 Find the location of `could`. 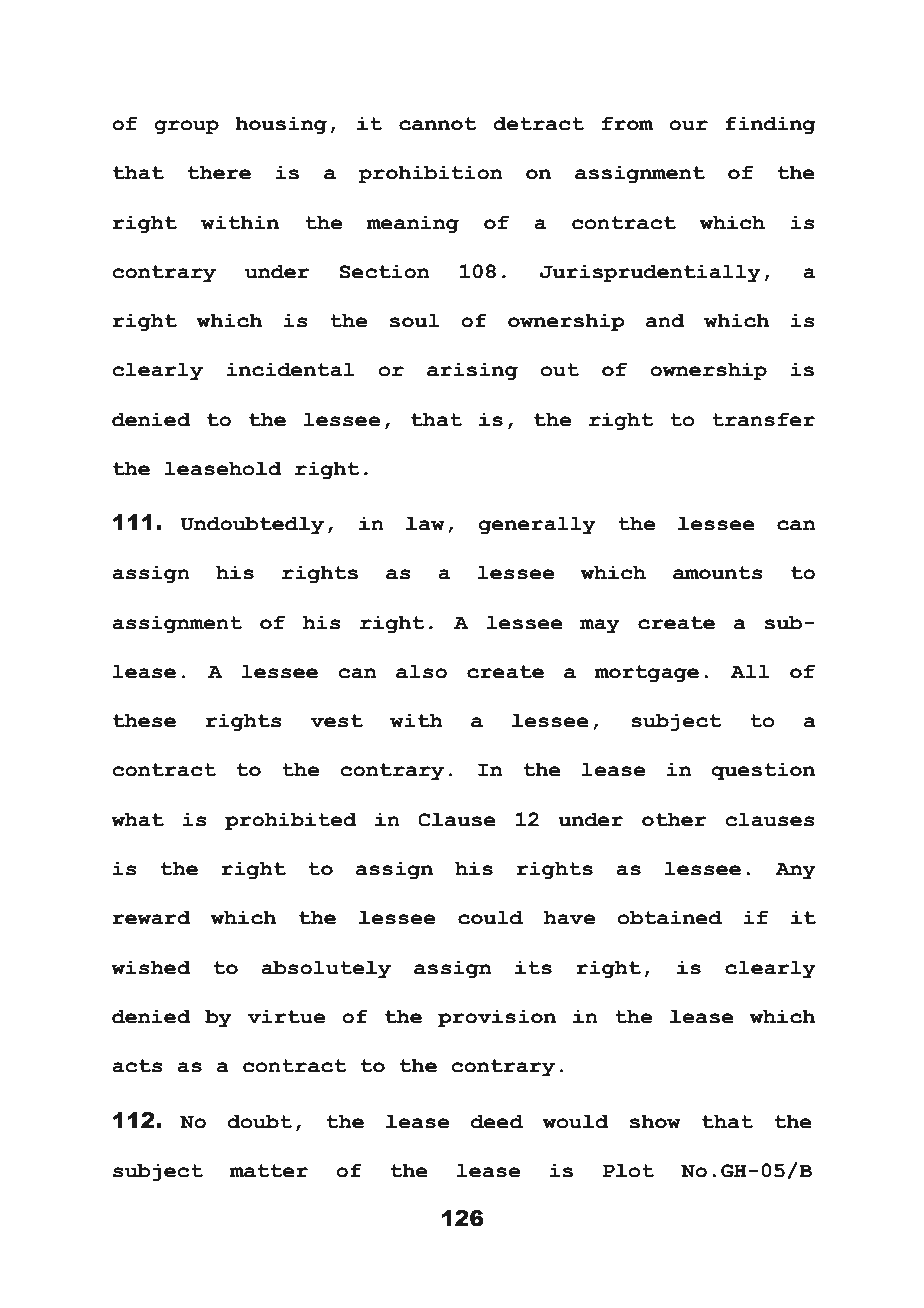

could is located at coordinates (490, 917).
